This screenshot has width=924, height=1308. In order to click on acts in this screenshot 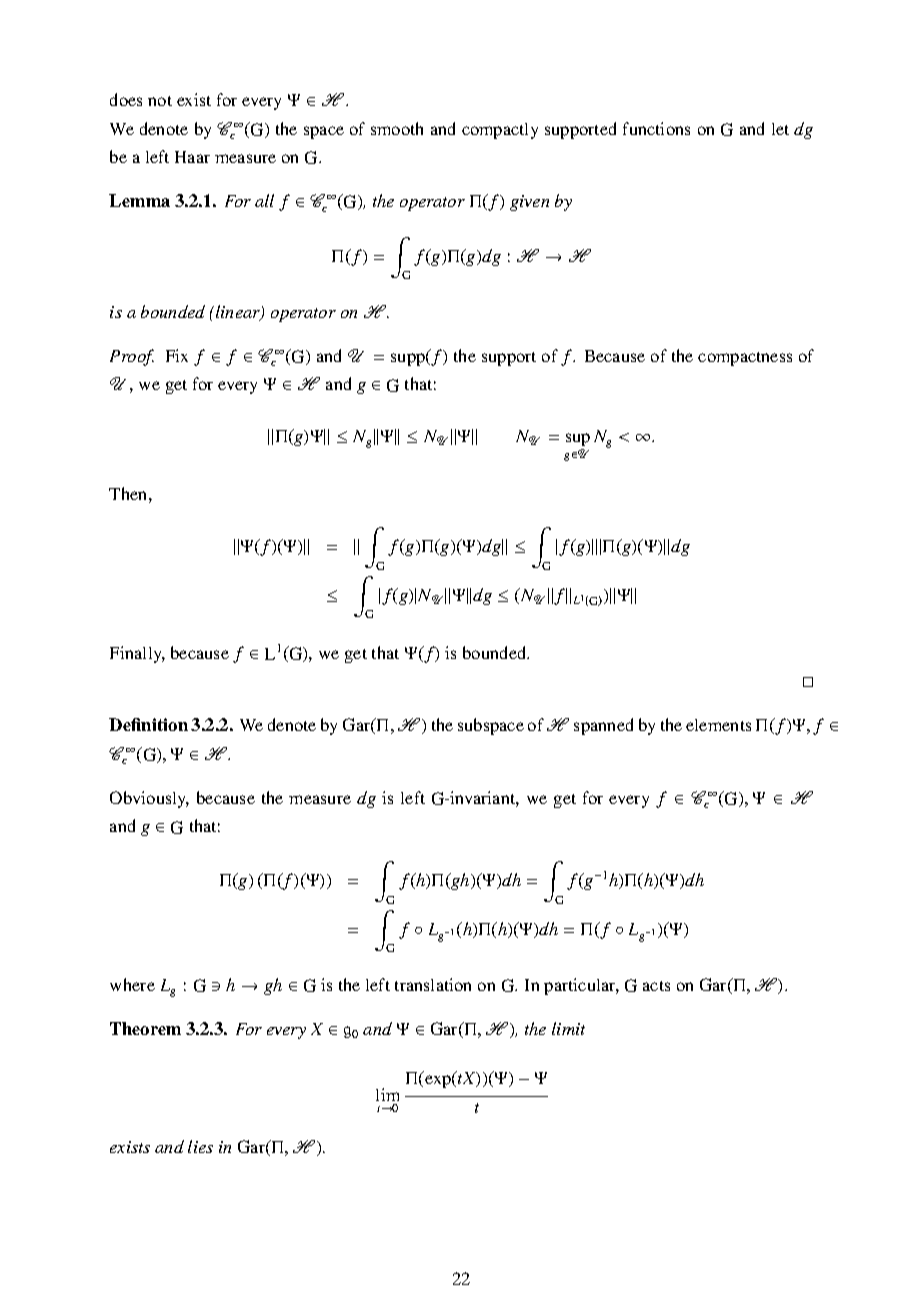, I will do `click(656, 986)`.
